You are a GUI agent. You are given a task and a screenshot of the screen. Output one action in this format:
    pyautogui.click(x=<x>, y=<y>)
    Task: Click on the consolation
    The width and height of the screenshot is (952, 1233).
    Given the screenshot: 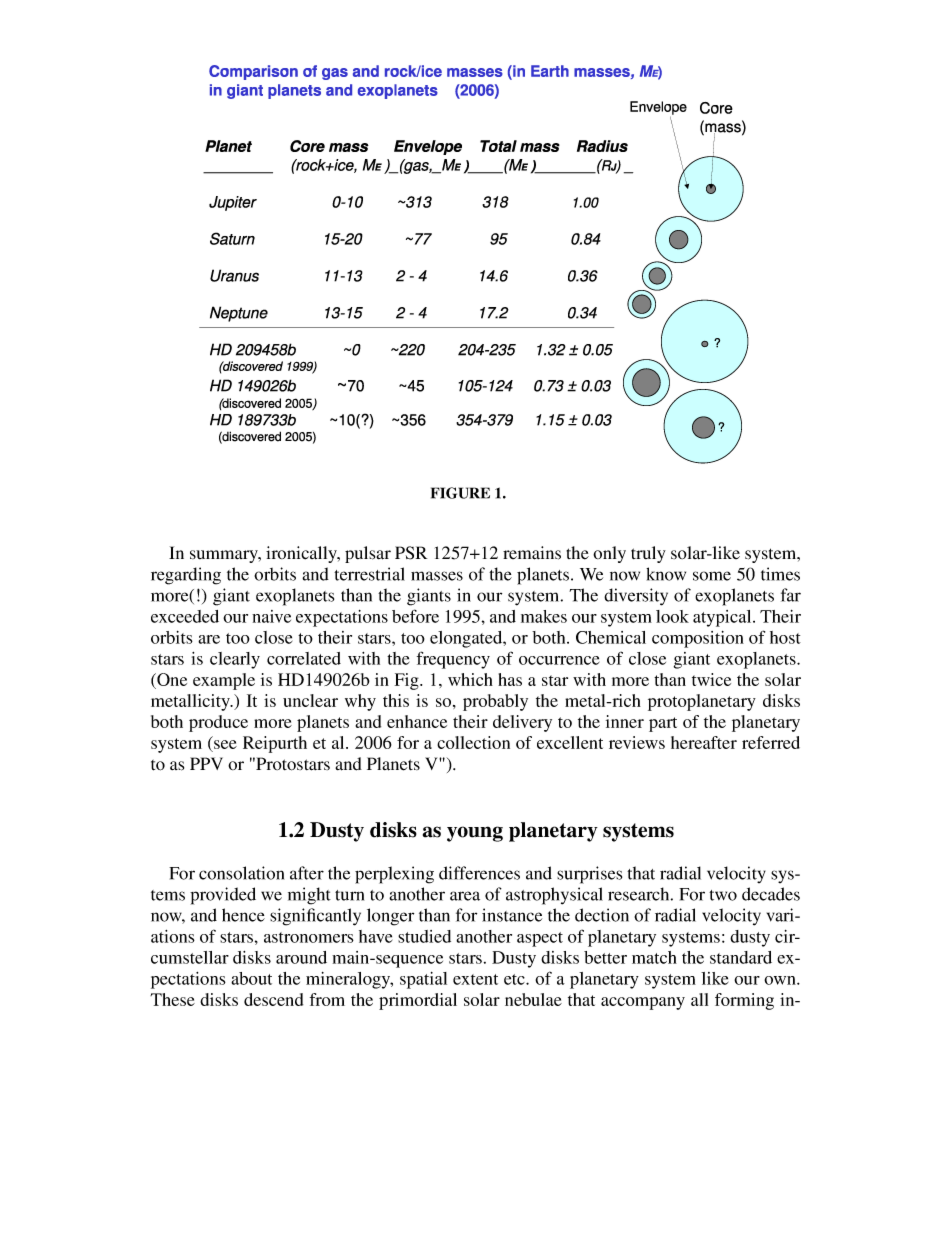 What is the action you would take?
    pyautogui.click(x=241, y=873)
